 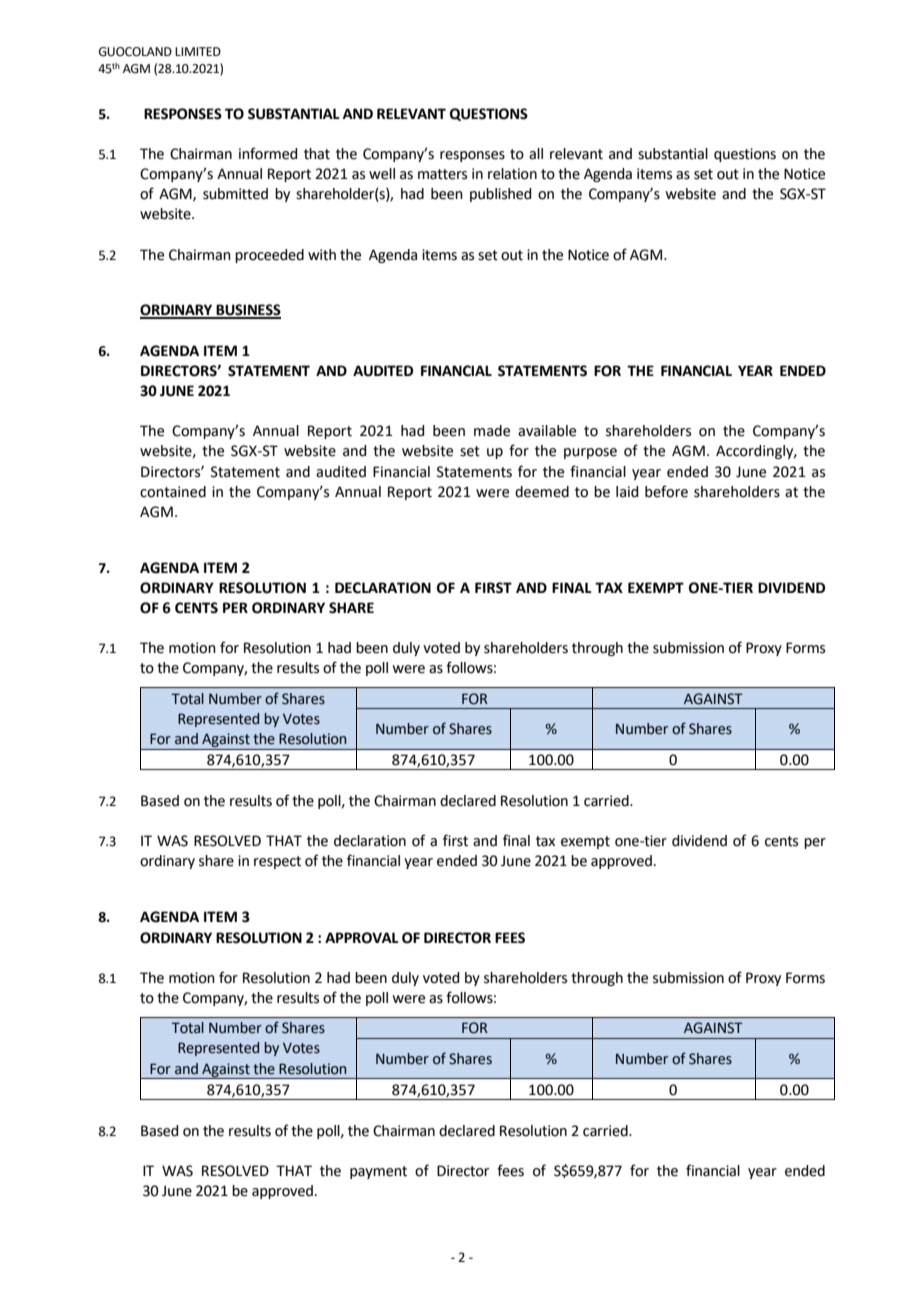 I want to click on APPROVAL, so click(x=362, y=938).
